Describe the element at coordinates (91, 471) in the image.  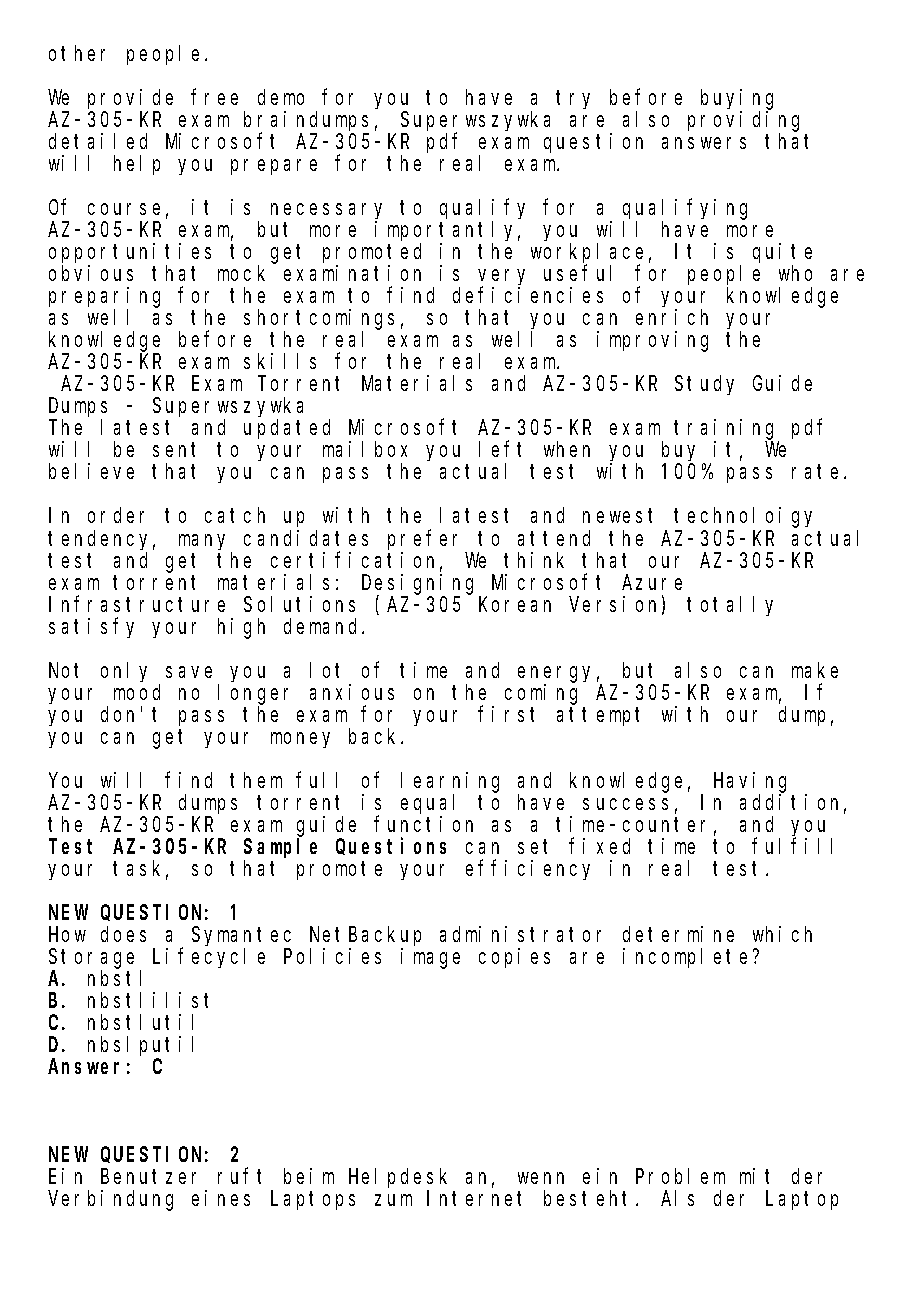
I see `believe` at that location.
